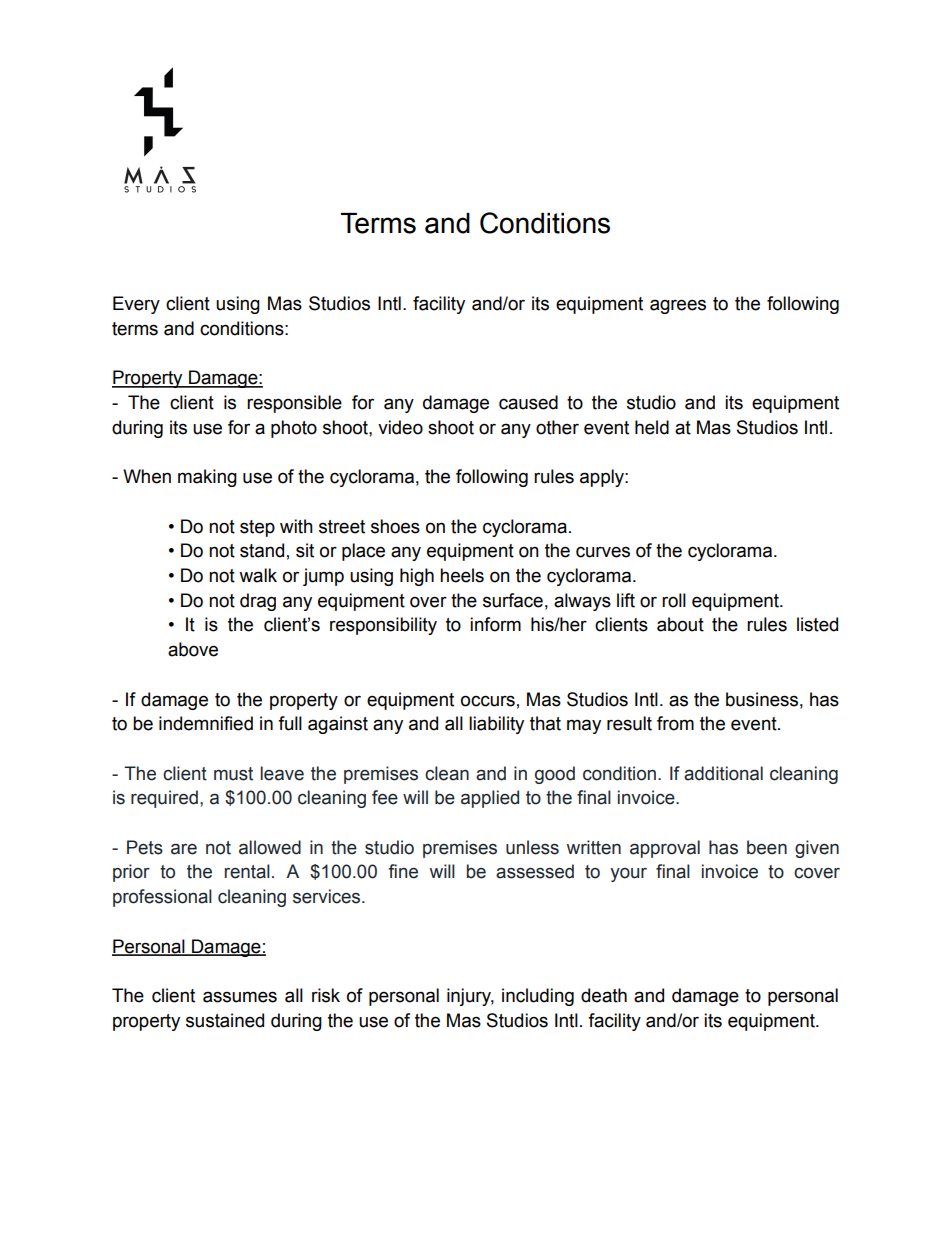 The image size is (952, 1233). Describe the element at coordinates (678, 306) in the page. I see `agrees` at that location.
